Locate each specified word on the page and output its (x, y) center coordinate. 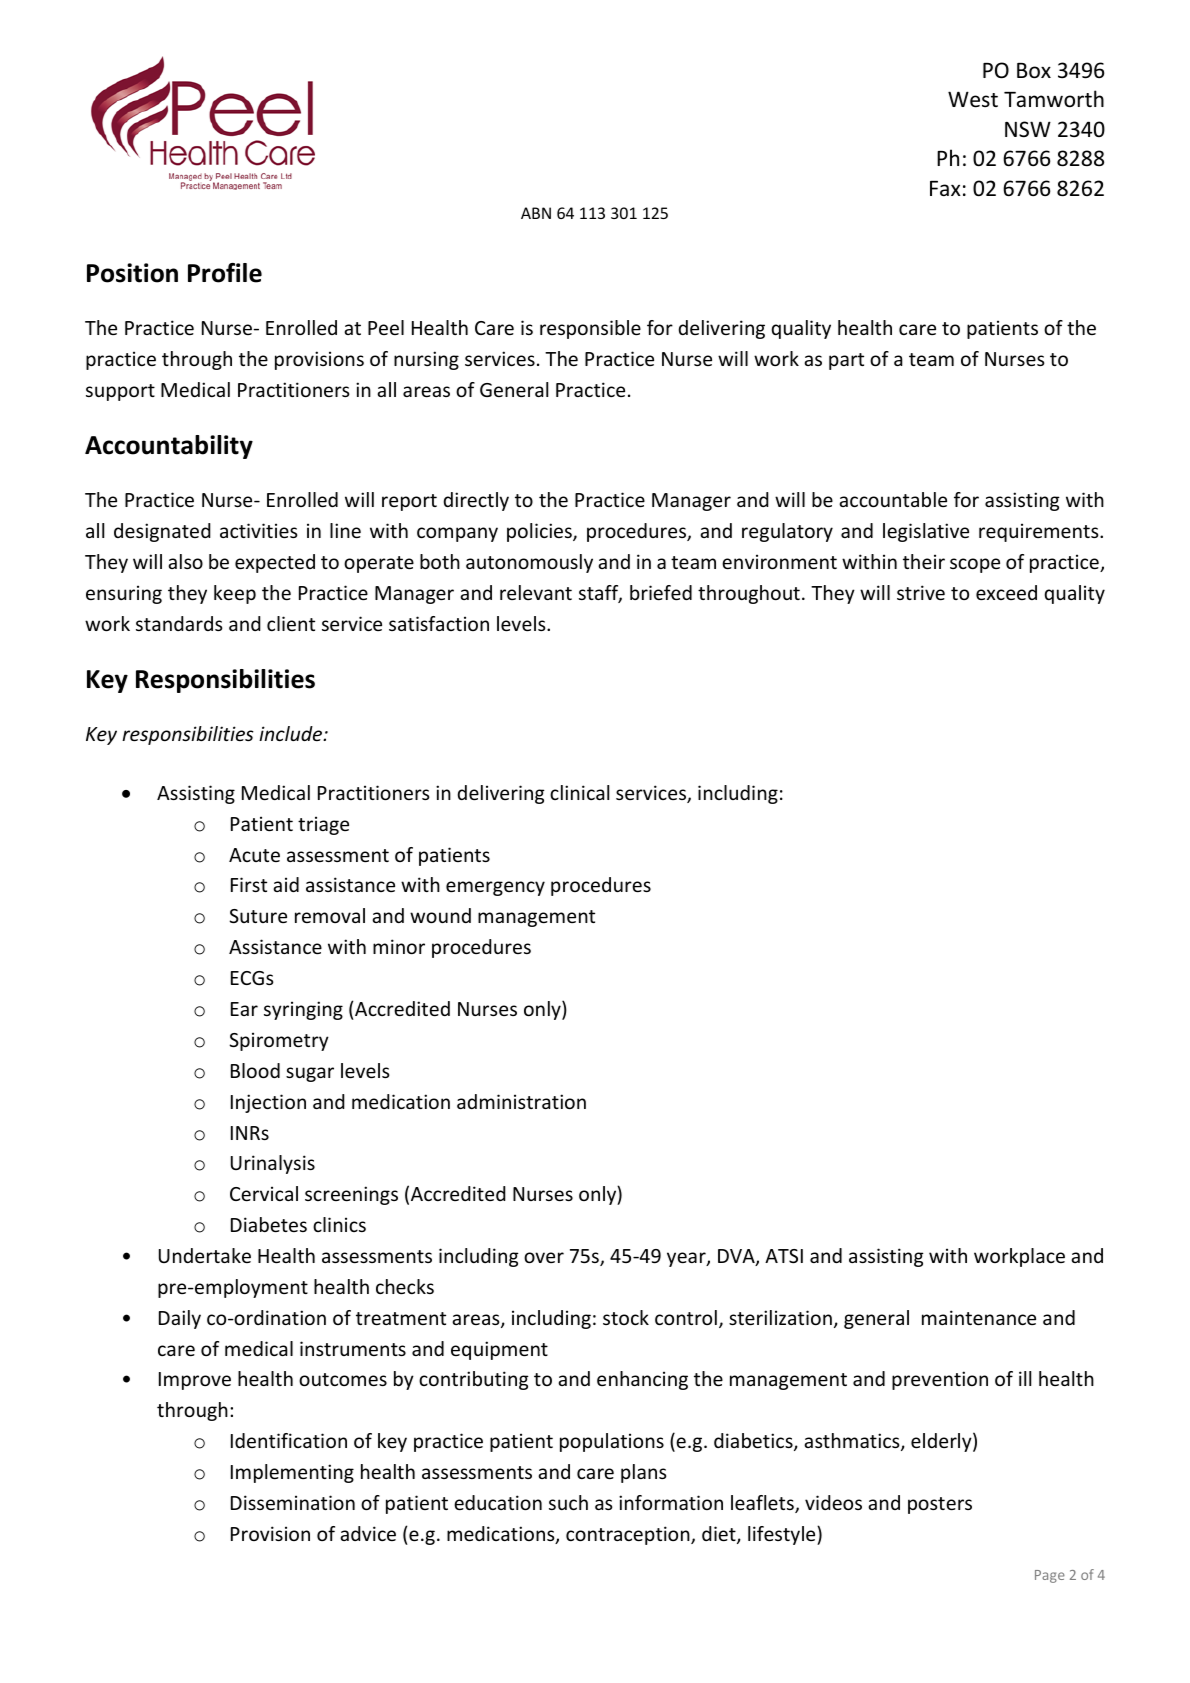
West (973, 99)
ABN (536, 213)
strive (921, 592)
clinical (579, 792)
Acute (254, 855)
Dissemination (293, 1502)
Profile (225, 273)
